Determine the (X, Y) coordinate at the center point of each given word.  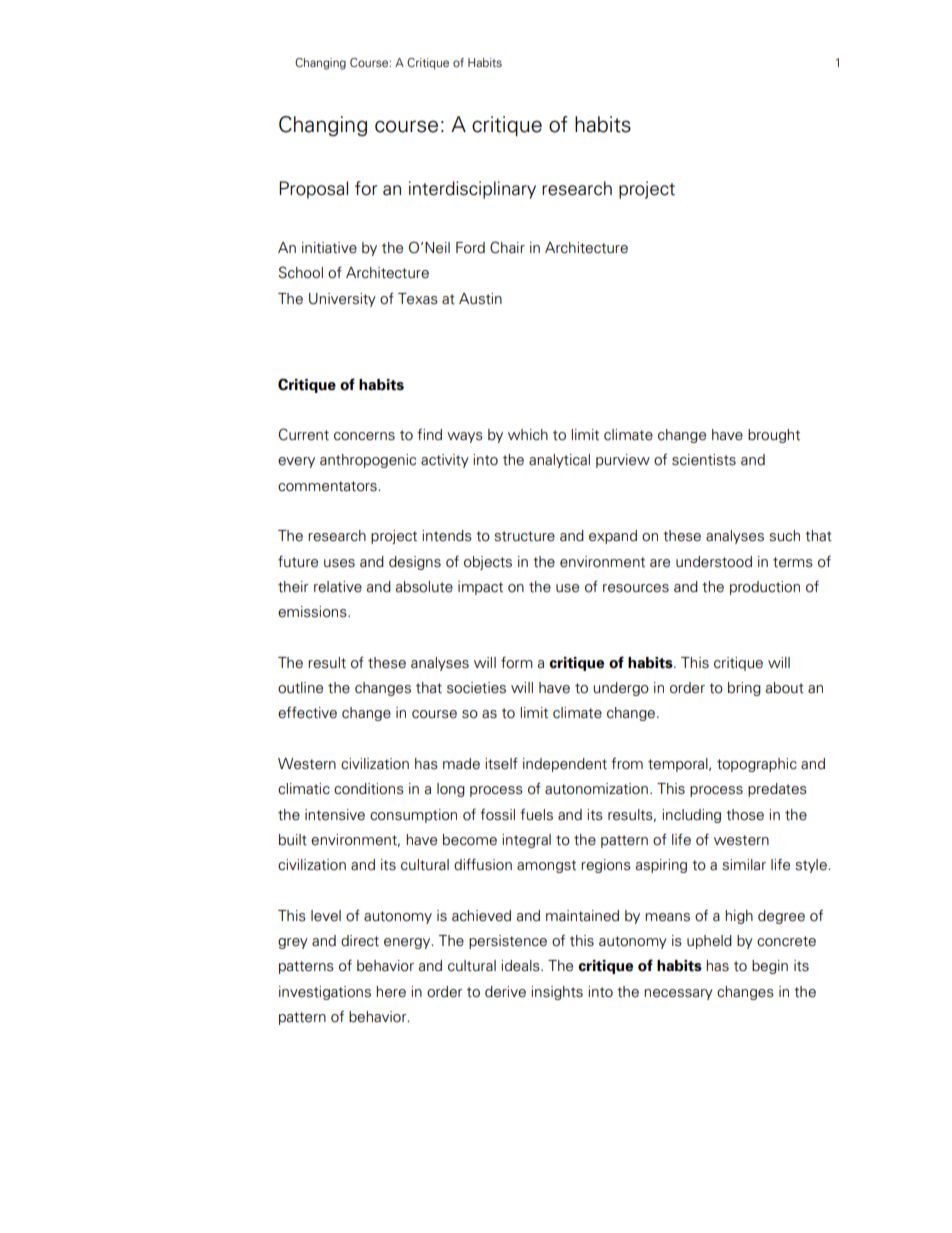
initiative (329, 248)
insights (557, 993)
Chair (507, 247)
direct (360, 941)
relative (338, 587)
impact (480, 588)
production (765, 588)
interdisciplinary (472, 190)
